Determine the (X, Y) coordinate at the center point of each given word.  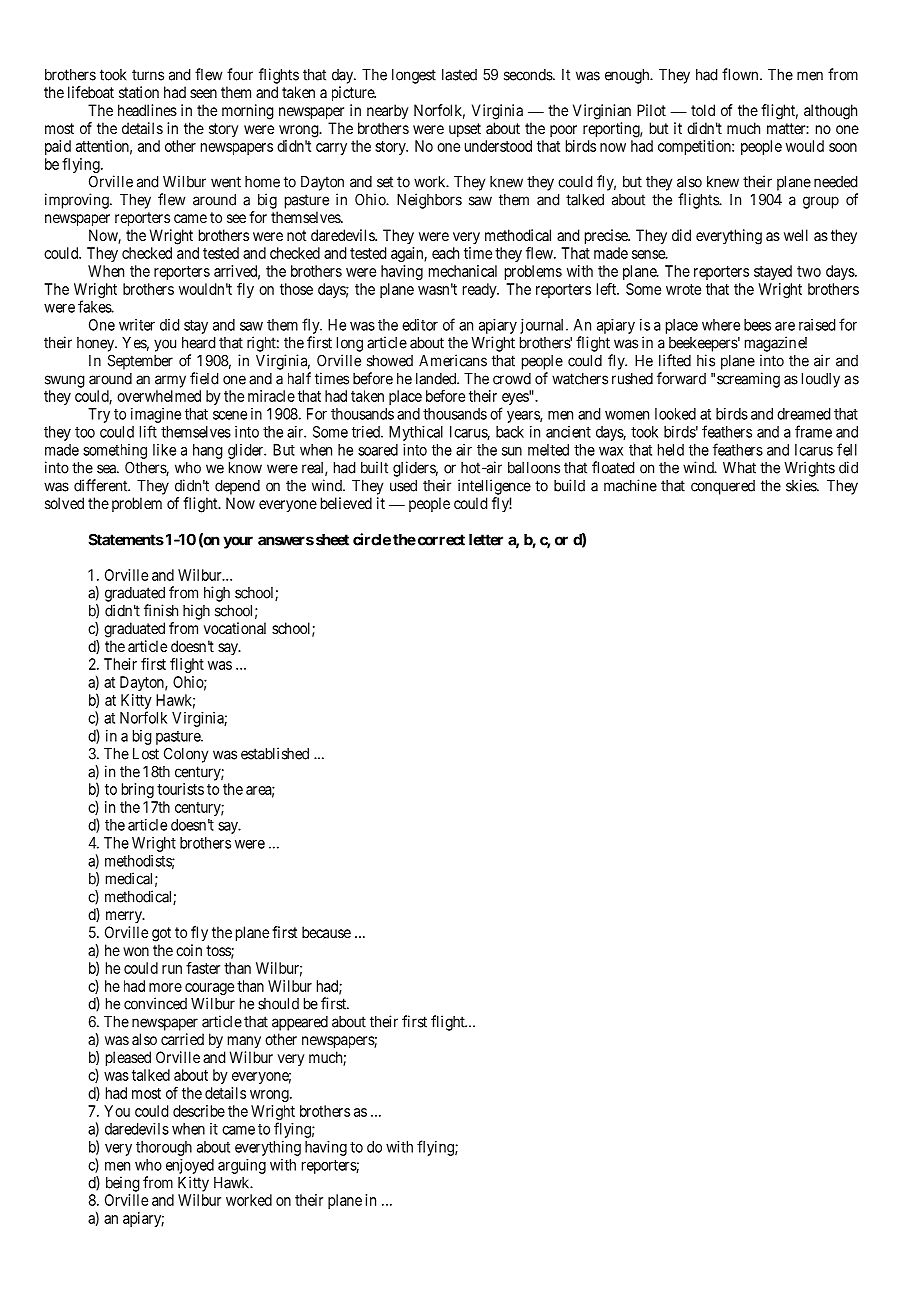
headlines (147, 110)
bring (138, 790)
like (164, 450)
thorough (164, 1148)
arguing (242, 1166)
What (739, 468)
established (275, 753)
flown (741, 74)
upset (465, 130)
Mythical (416, 433)
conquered (723, 487)
